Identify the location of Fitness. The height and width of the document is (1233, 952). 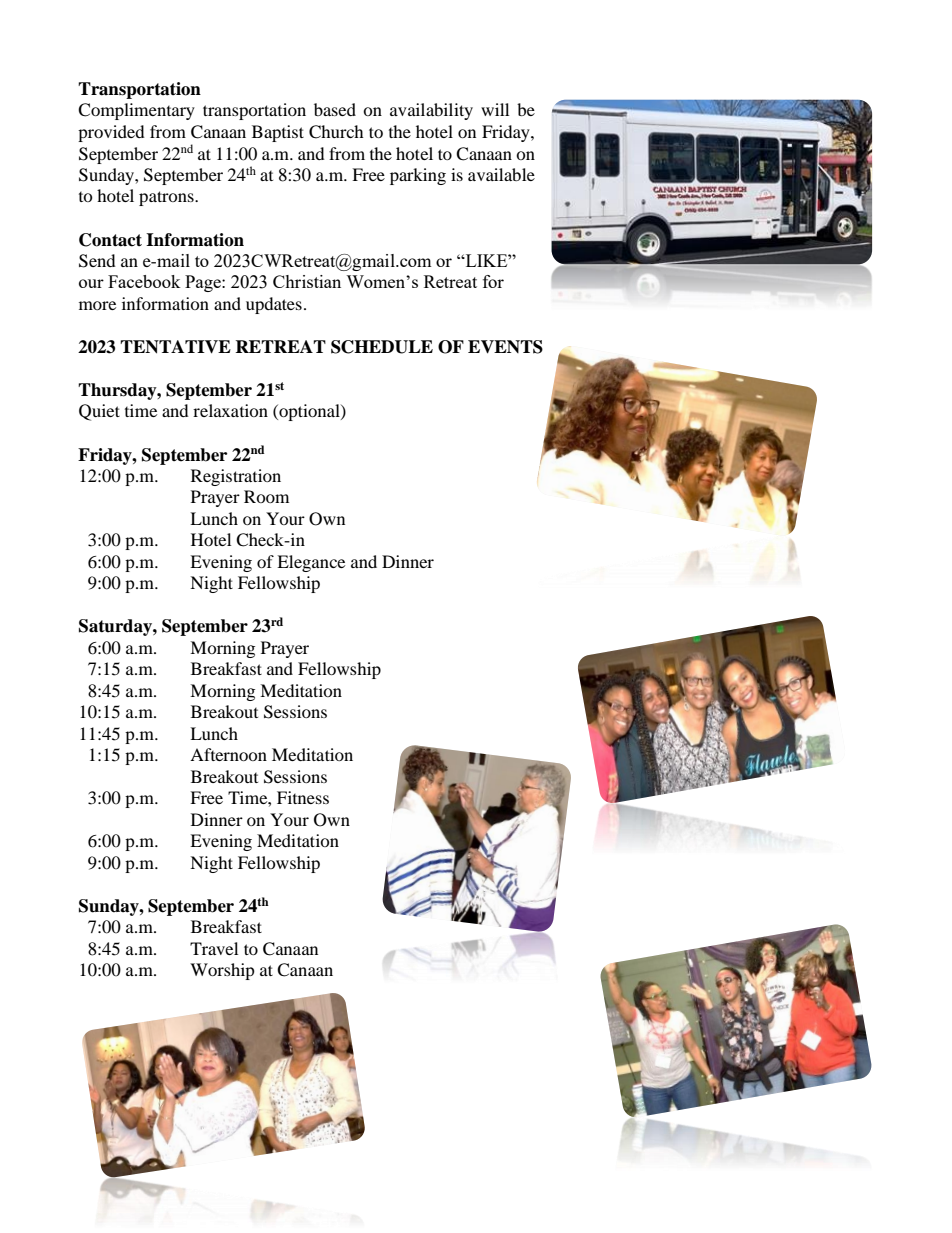
(303, 797).
